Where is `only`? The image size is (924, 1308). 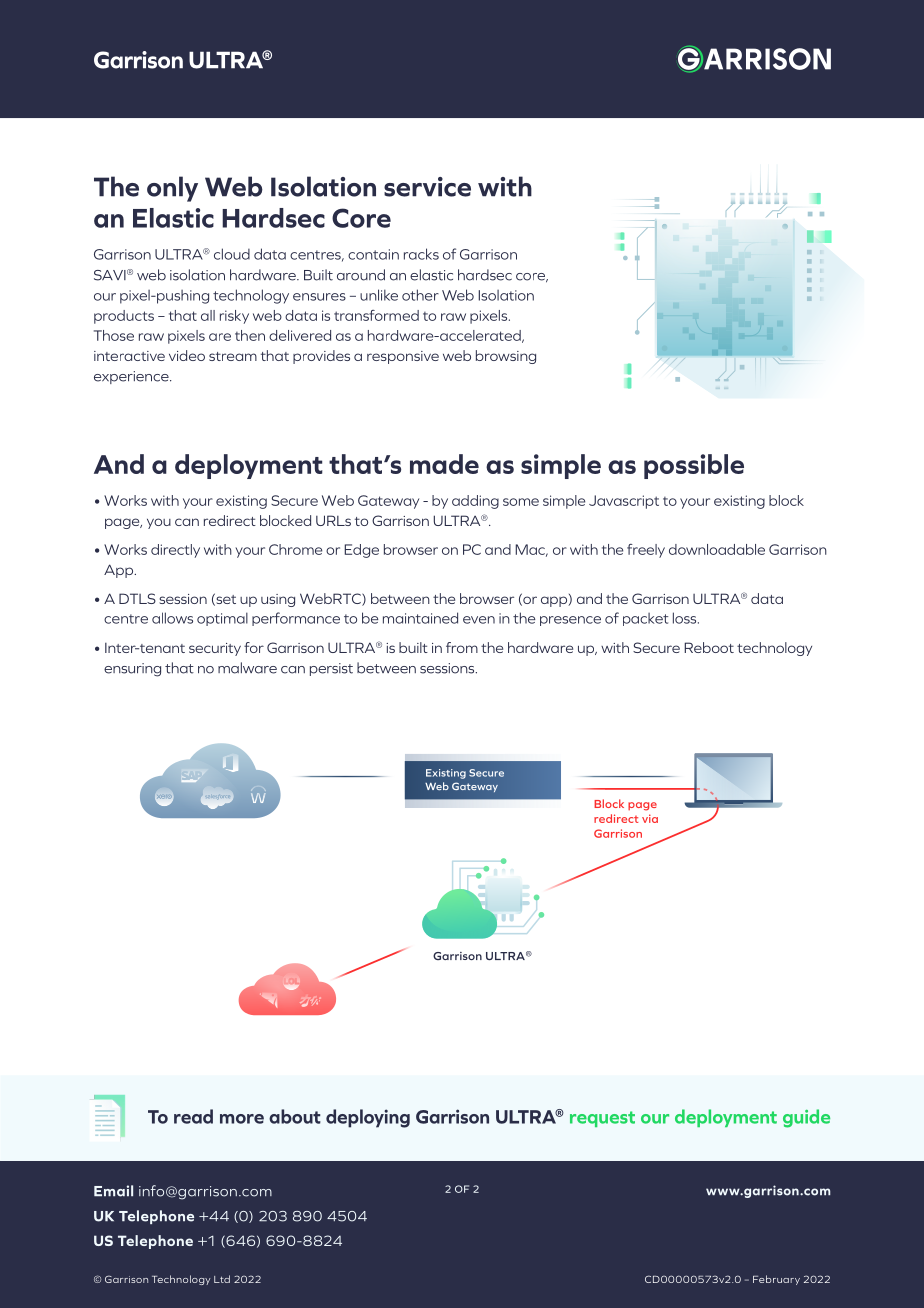
only is located at coordinates (172, 189).
